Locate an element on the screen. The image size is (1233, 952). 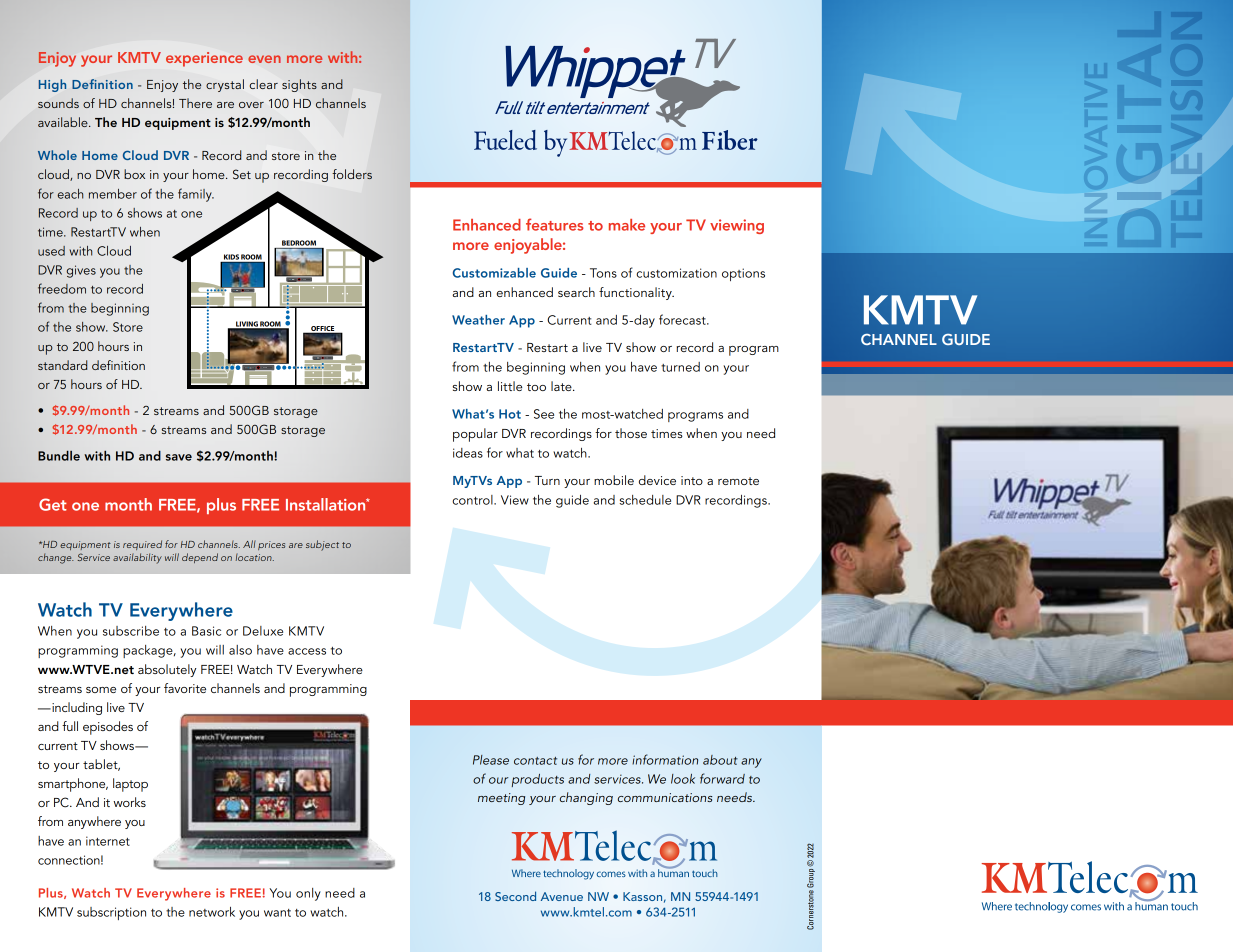
standard is located at coordinates (62, 365).
